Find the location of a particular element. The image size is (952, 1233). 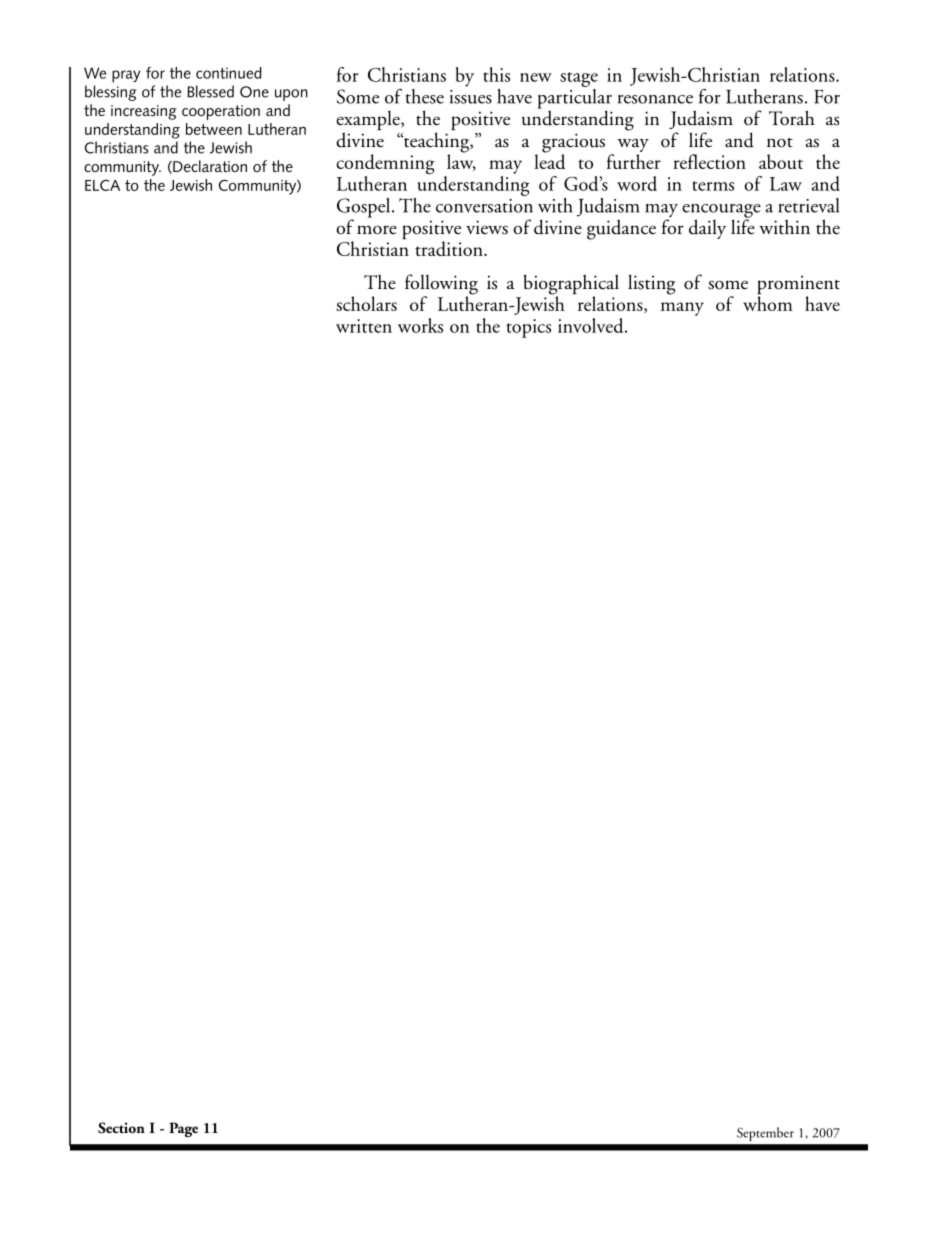

Blessed is located at coordinates (211, 91).
